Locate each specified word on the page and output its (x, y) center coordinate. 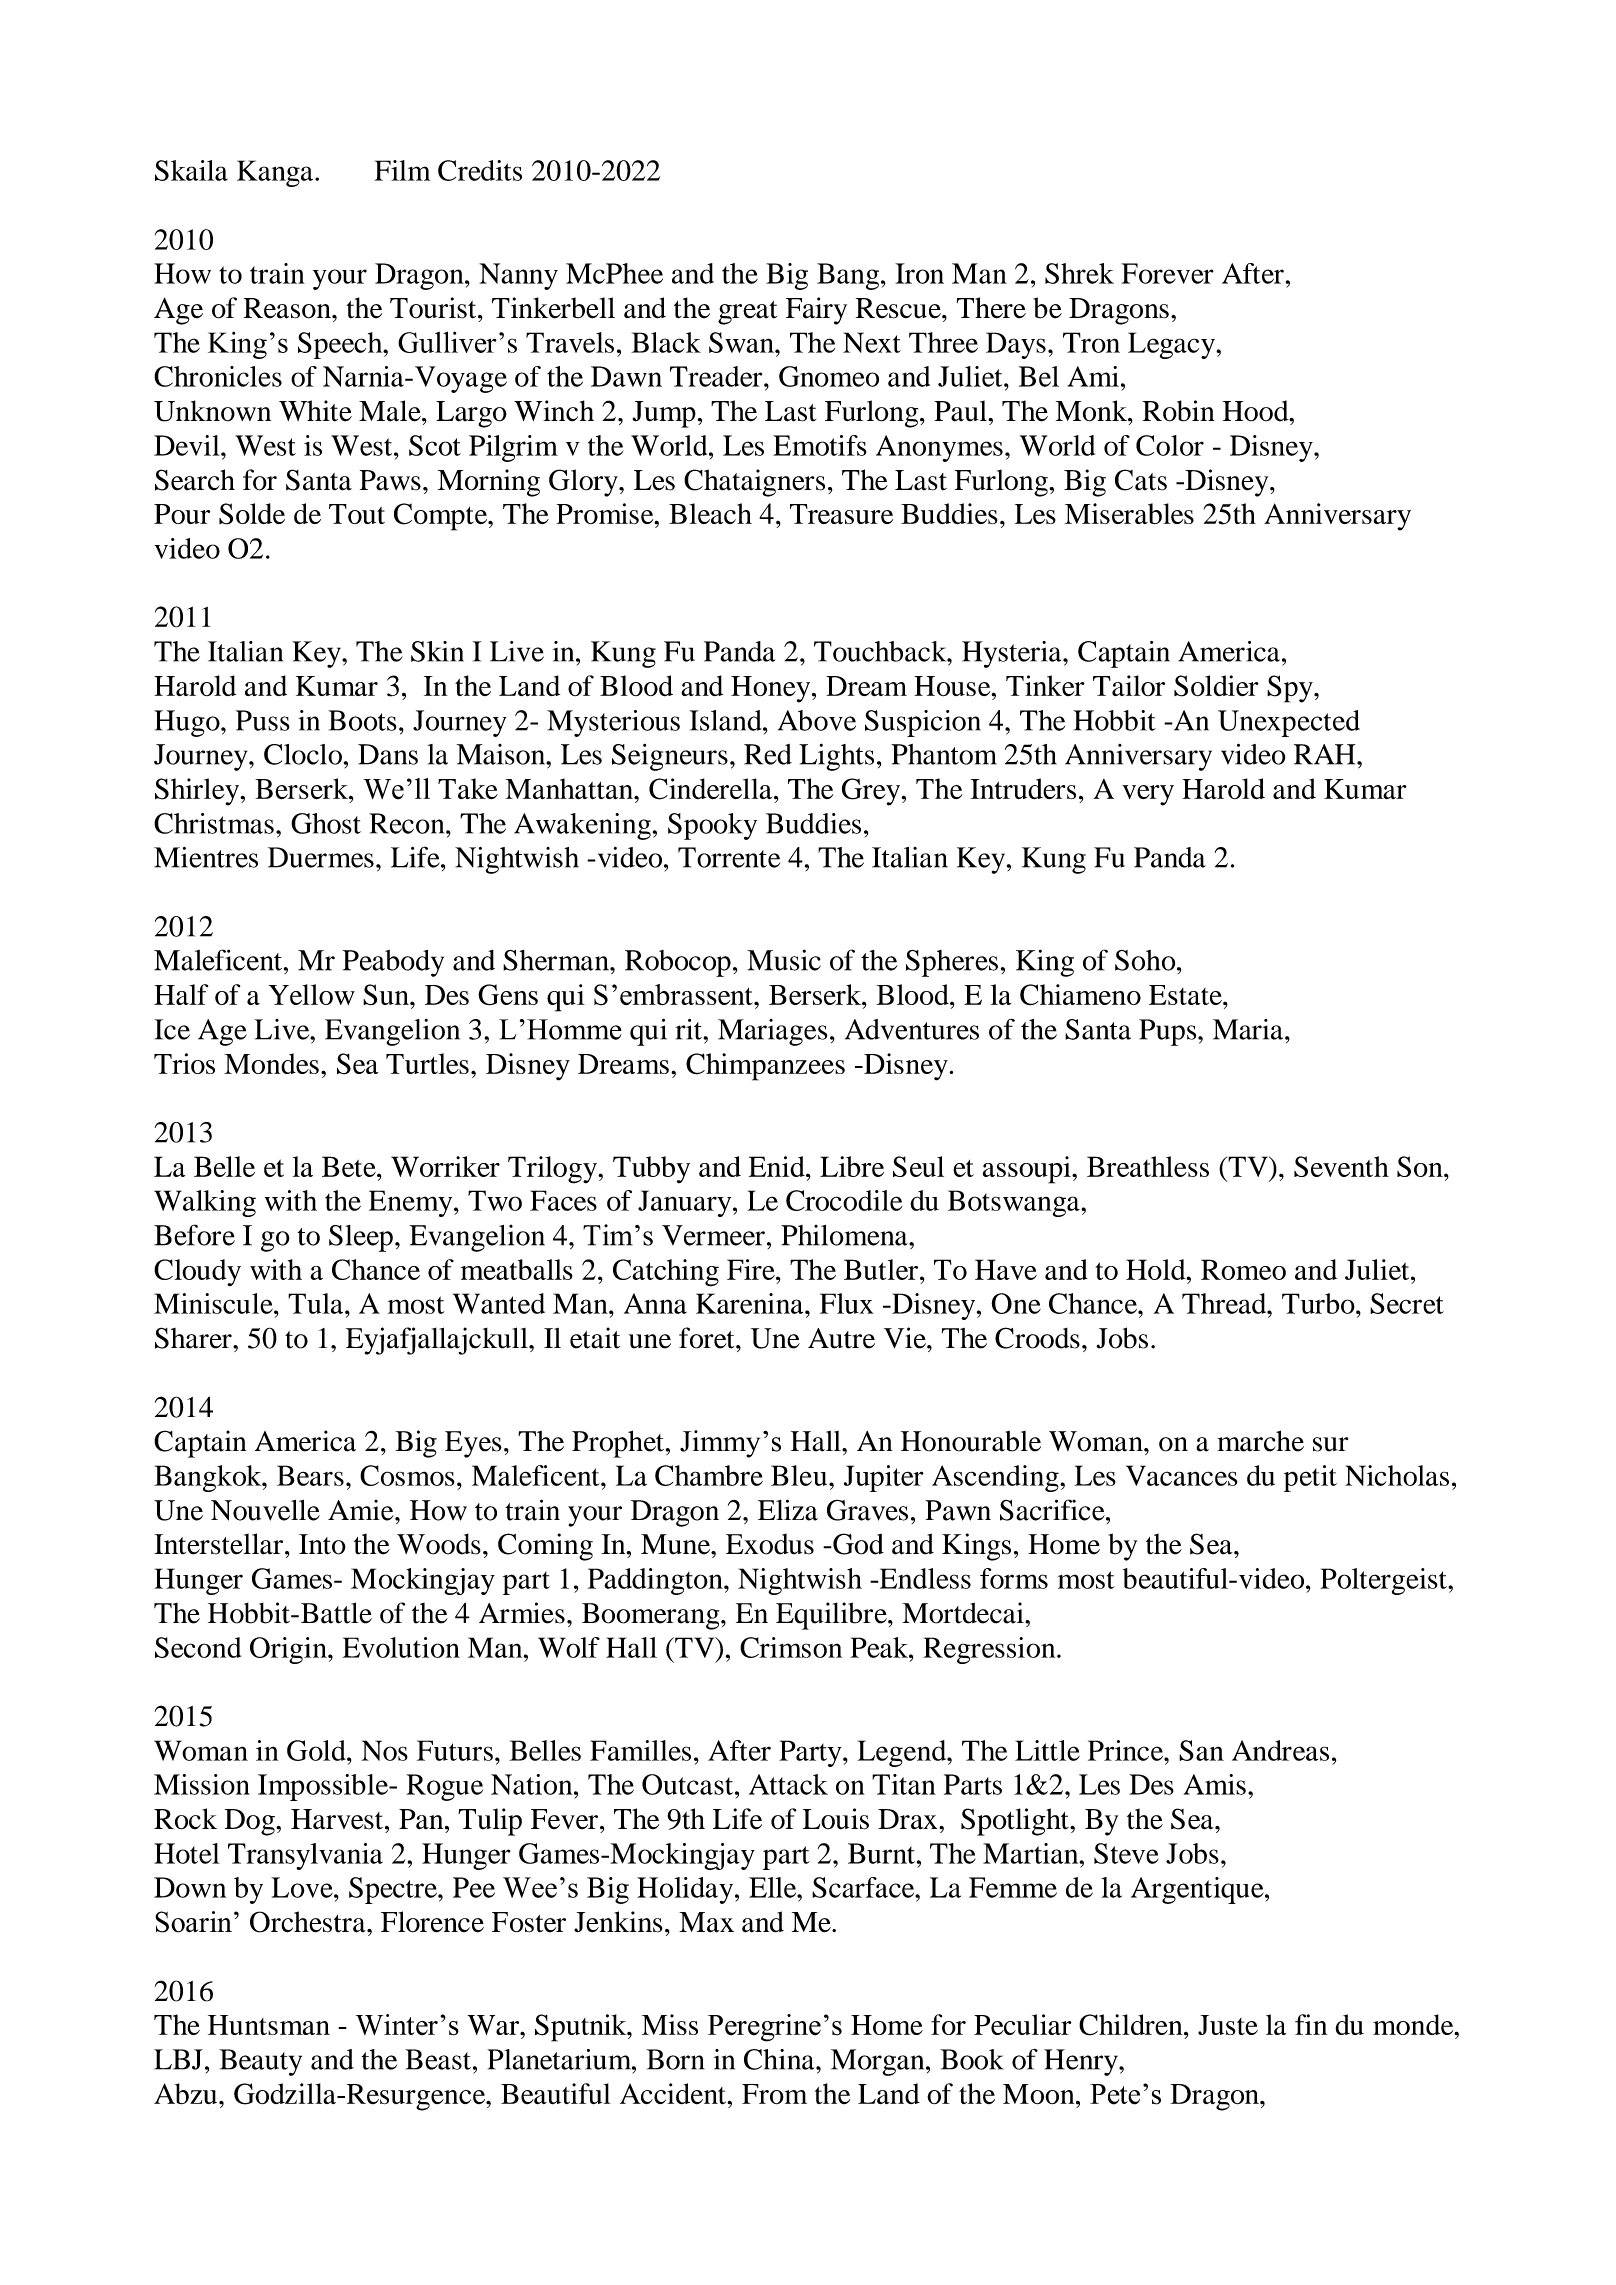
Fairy (816, 311)
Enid (778, 1166)
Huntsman (269, 2025)
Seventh (1341, 1166)
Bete (350, 1166)
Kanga (276, 173)
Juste (1228, 2025)
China (780, 2059)
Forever (1168, 273)
